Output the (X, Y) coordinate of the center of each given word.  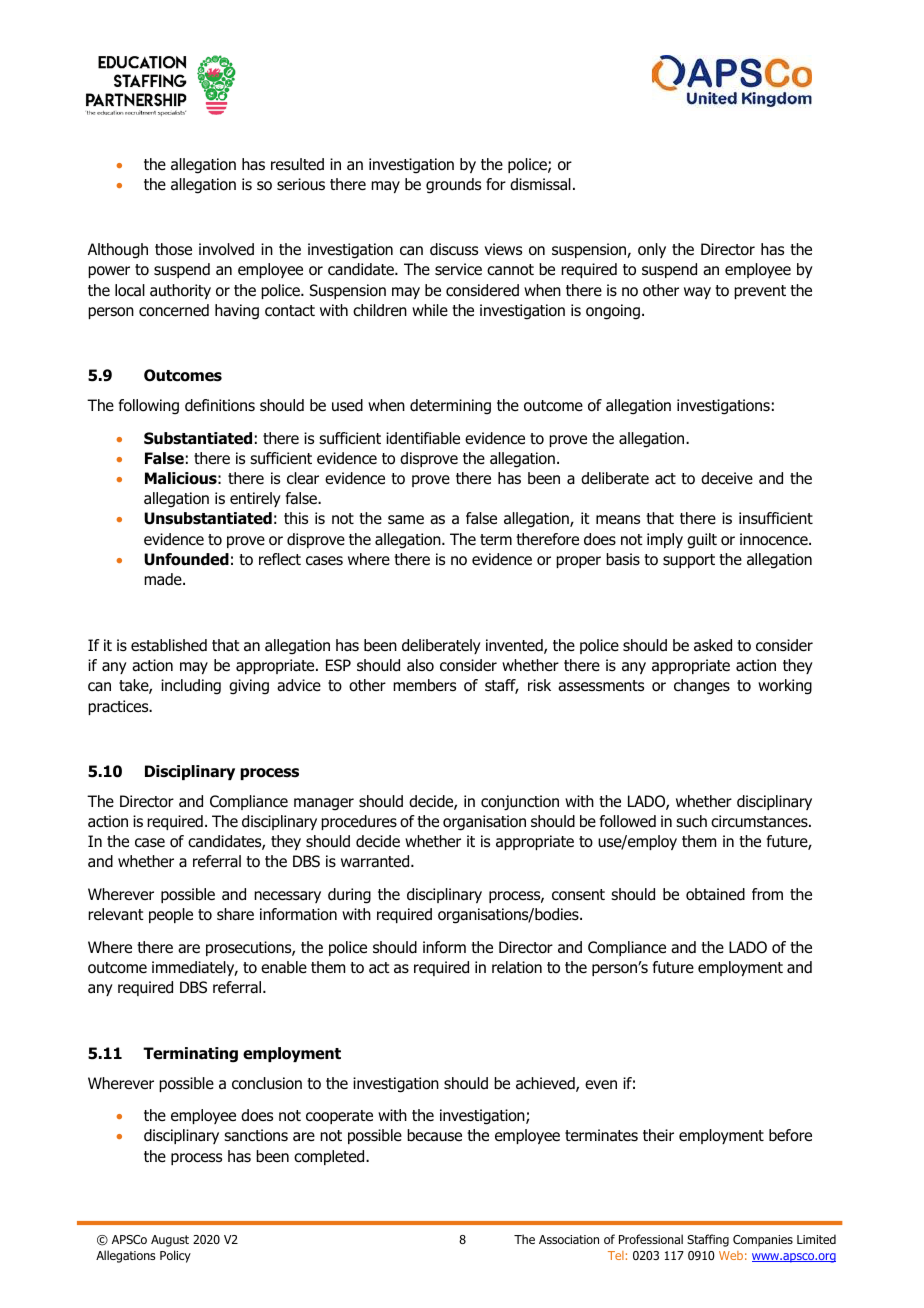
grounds (453, 186)
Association (569, 1239)
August (170, 1241)
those (173, 249)
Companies (763, 1241)
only (652, 250)
